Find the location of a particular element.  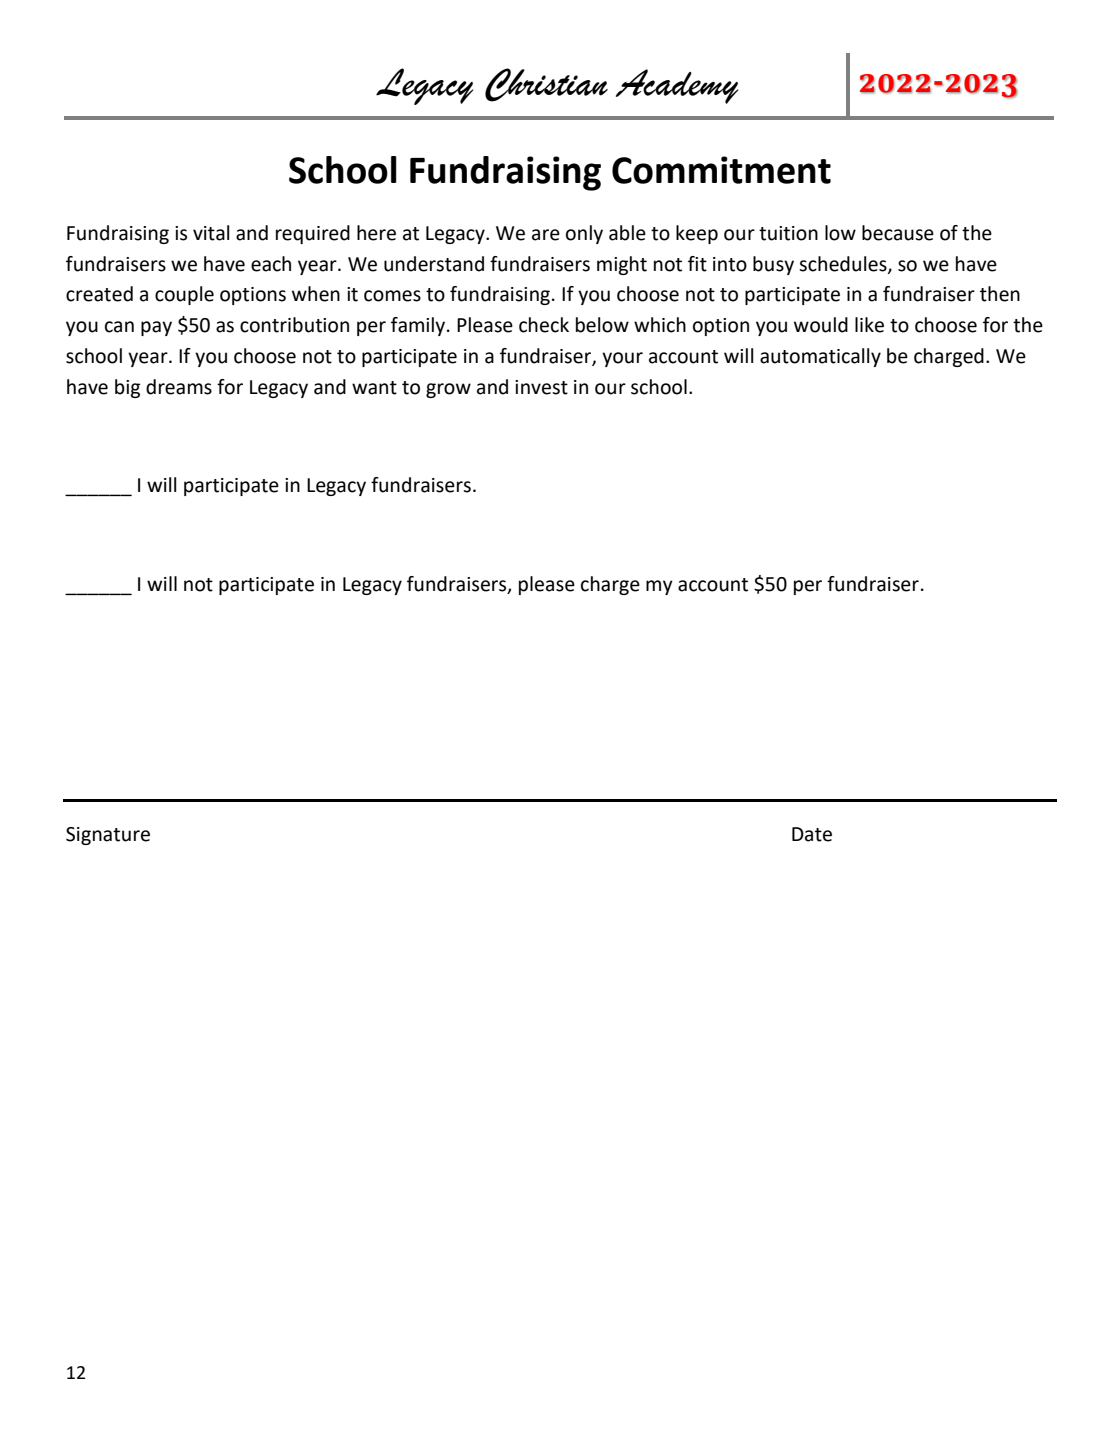

grow is located at coordinates (448, 390).
